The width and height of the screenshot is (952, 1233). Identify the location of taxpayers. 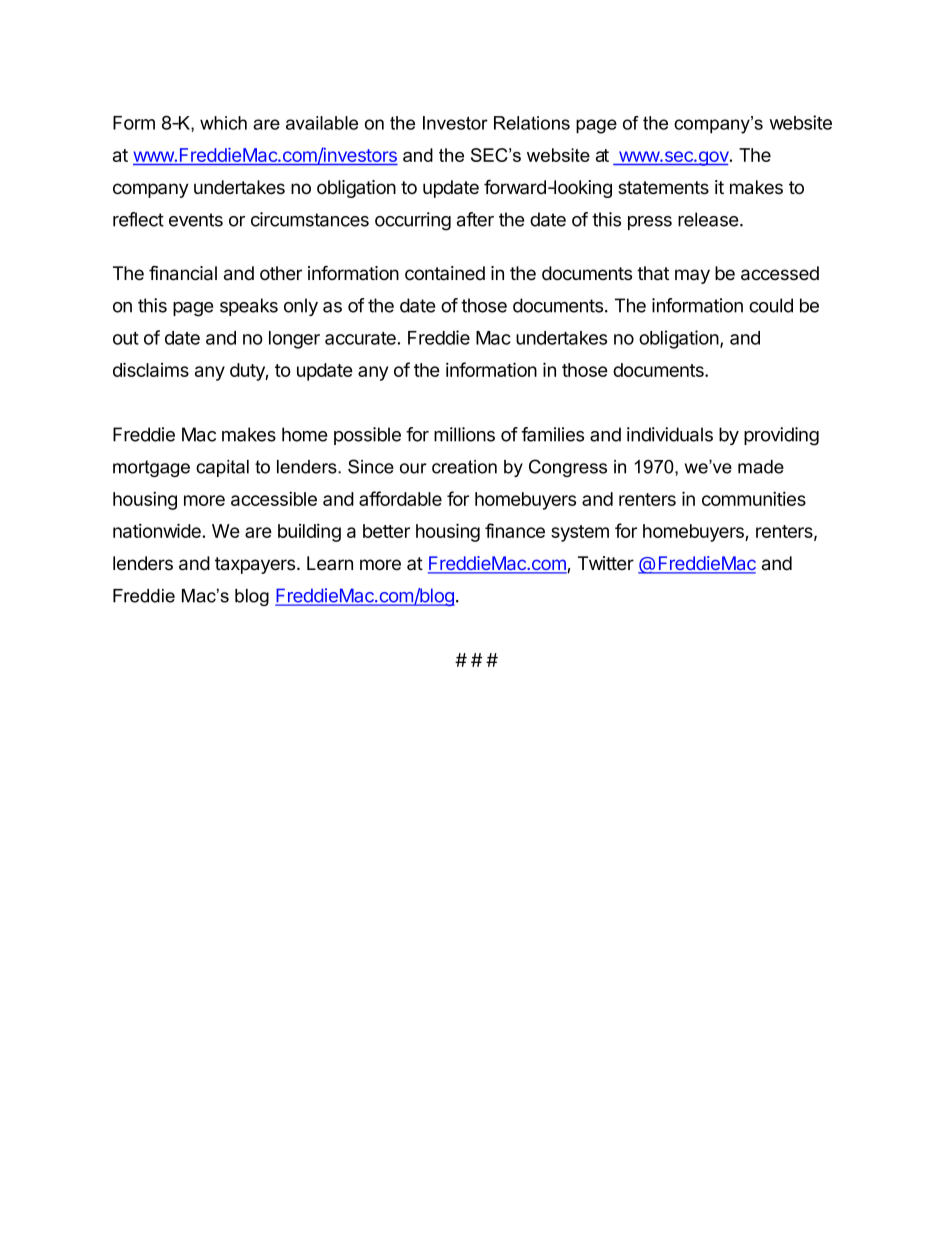
(256, 565).
